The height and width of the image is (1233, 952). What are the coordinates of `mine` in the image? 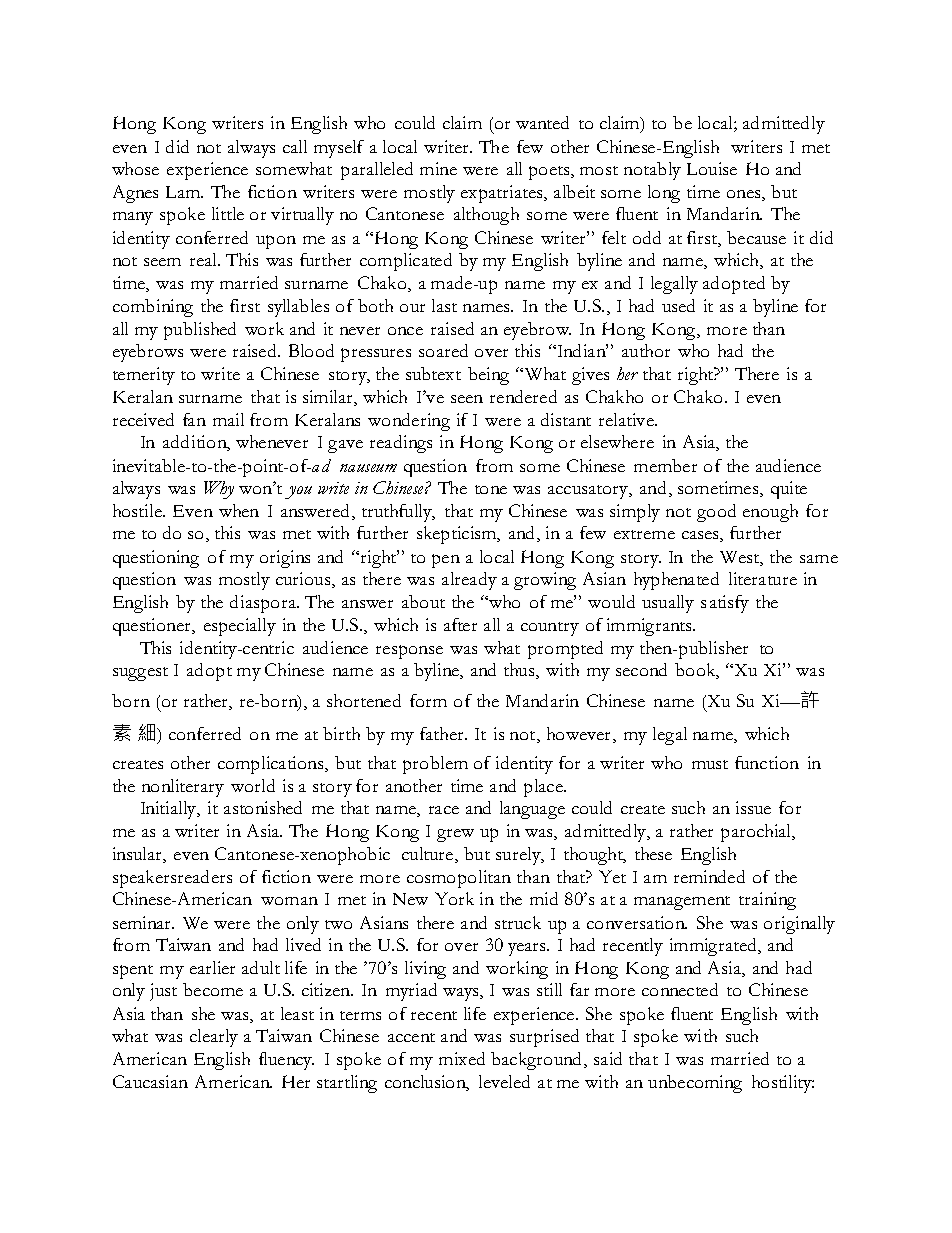 It's located at (438, 168).
